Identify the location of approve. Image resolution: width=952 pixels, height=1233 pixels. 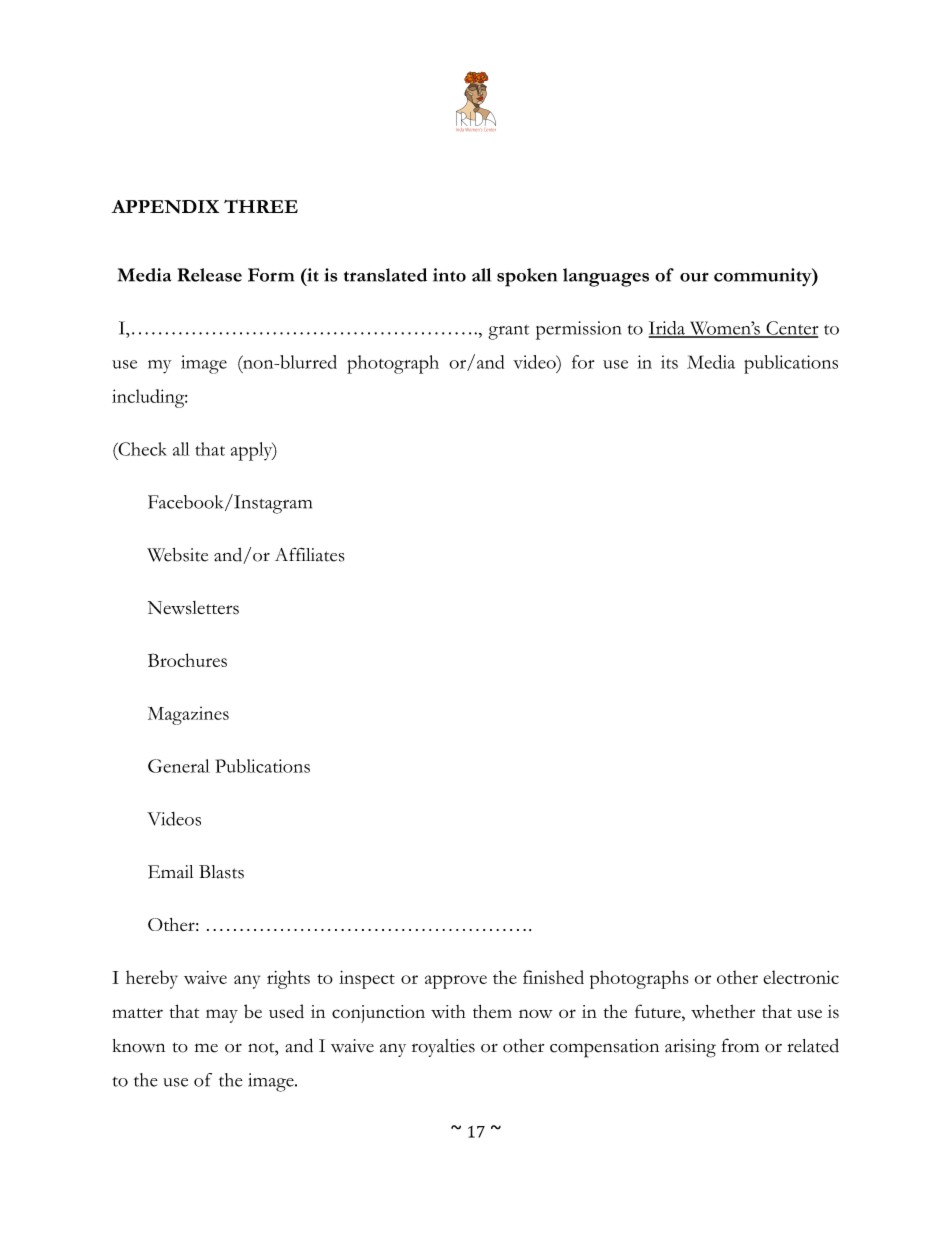
(456, 982).
